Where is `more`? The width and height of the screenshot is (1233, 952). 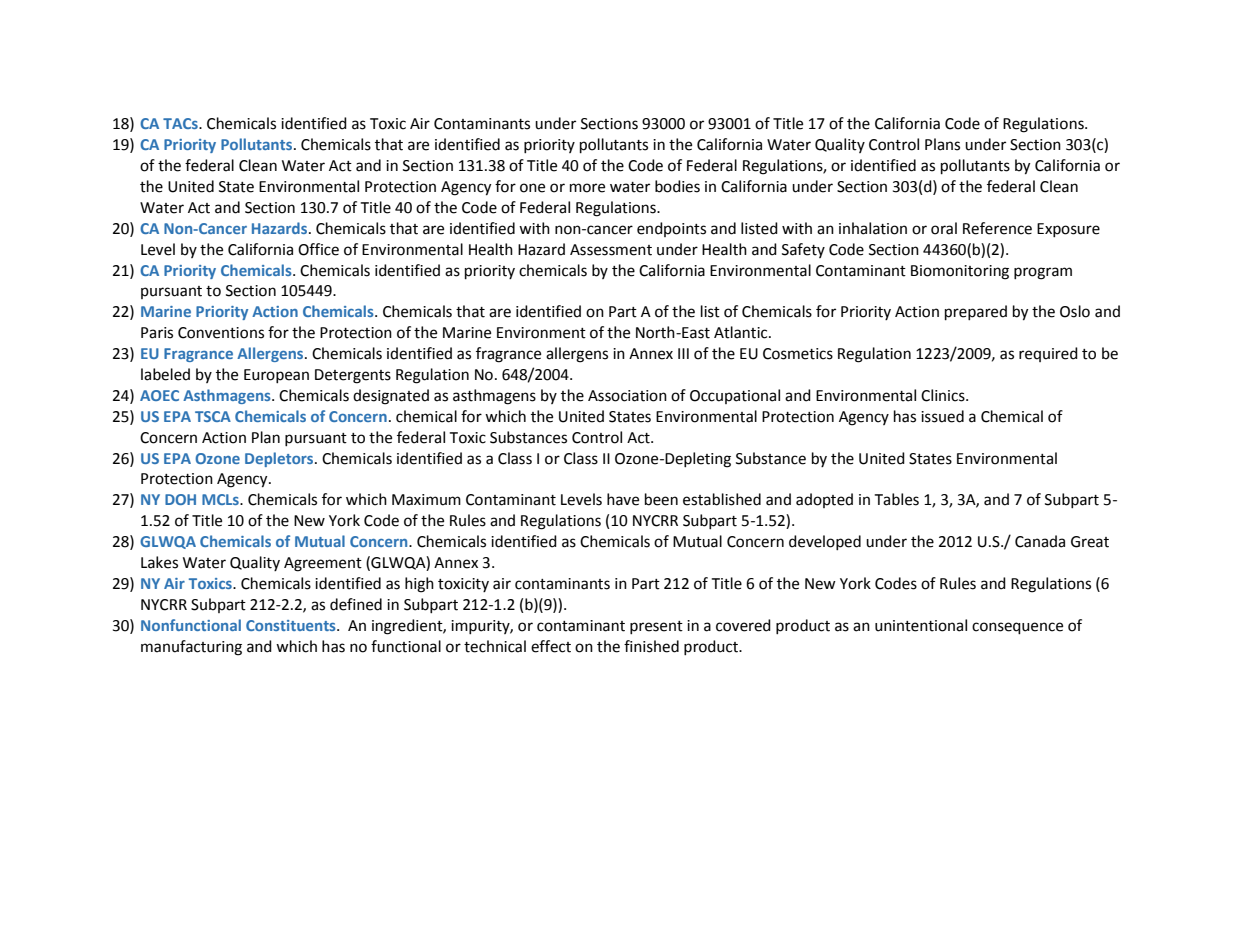
more is located at coordinates (587, 188).
